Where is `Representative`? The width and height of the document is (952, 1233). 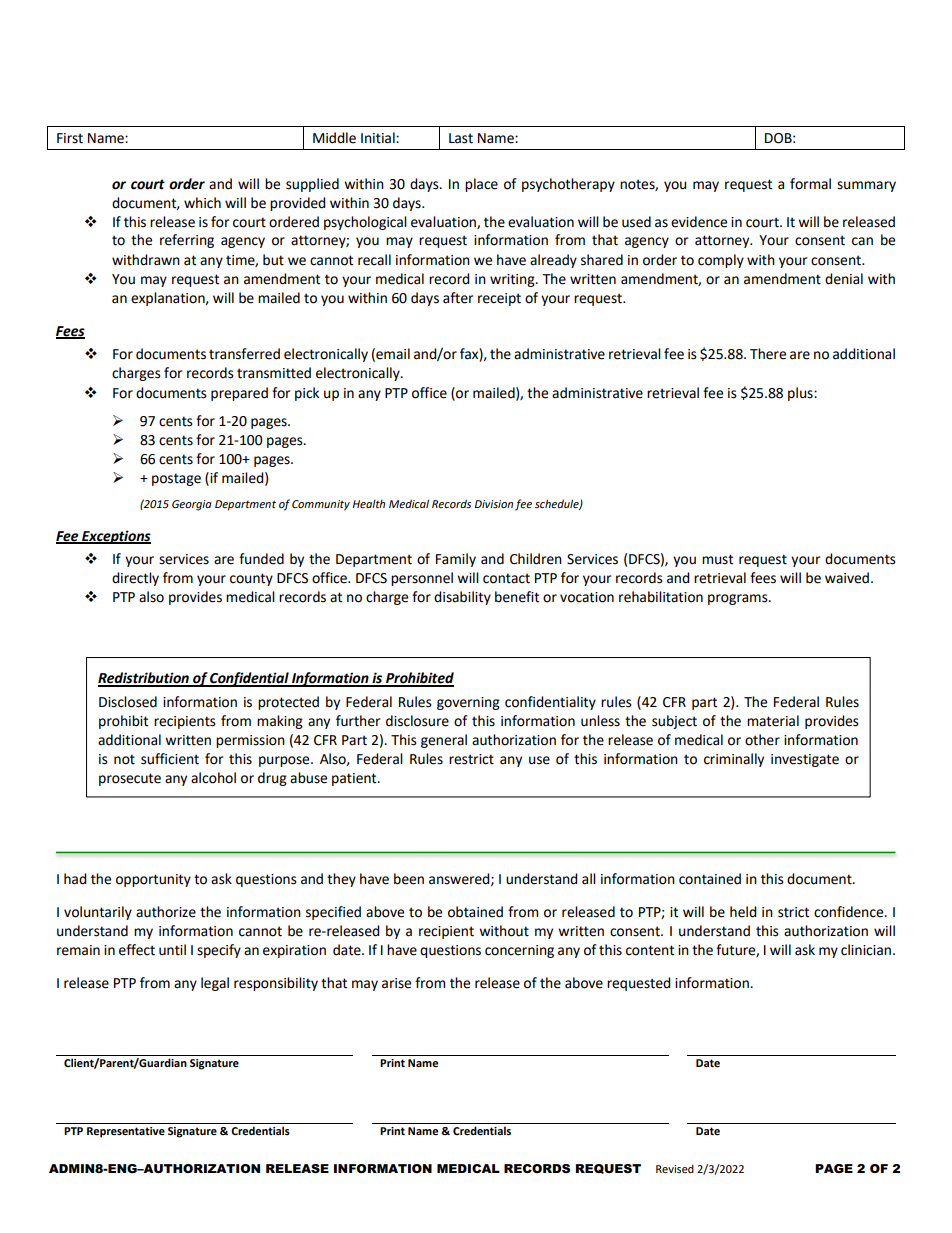
Representative is located at coordinates (126, 1132).
